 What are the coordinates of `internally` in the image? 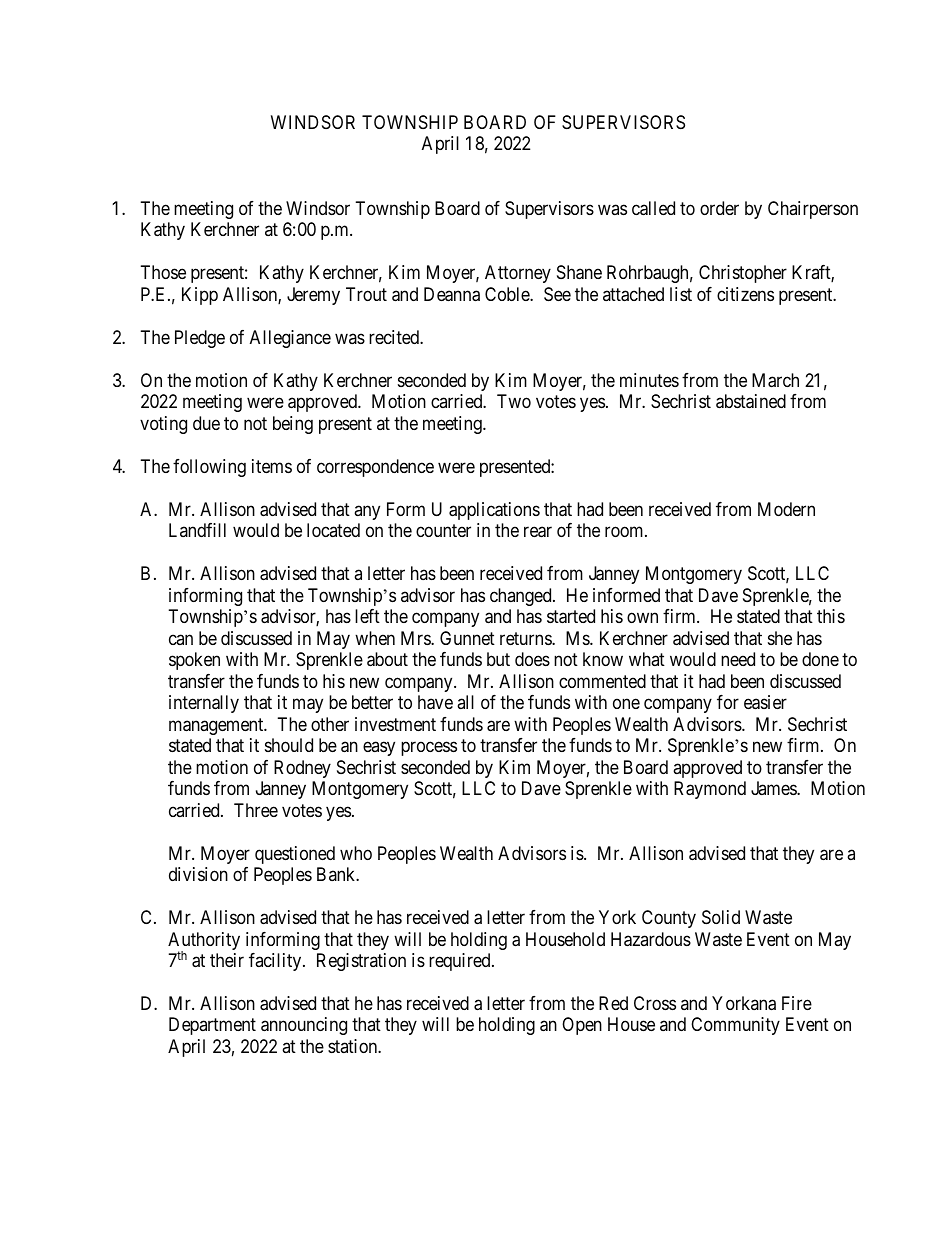 It's located at (204, 704).
